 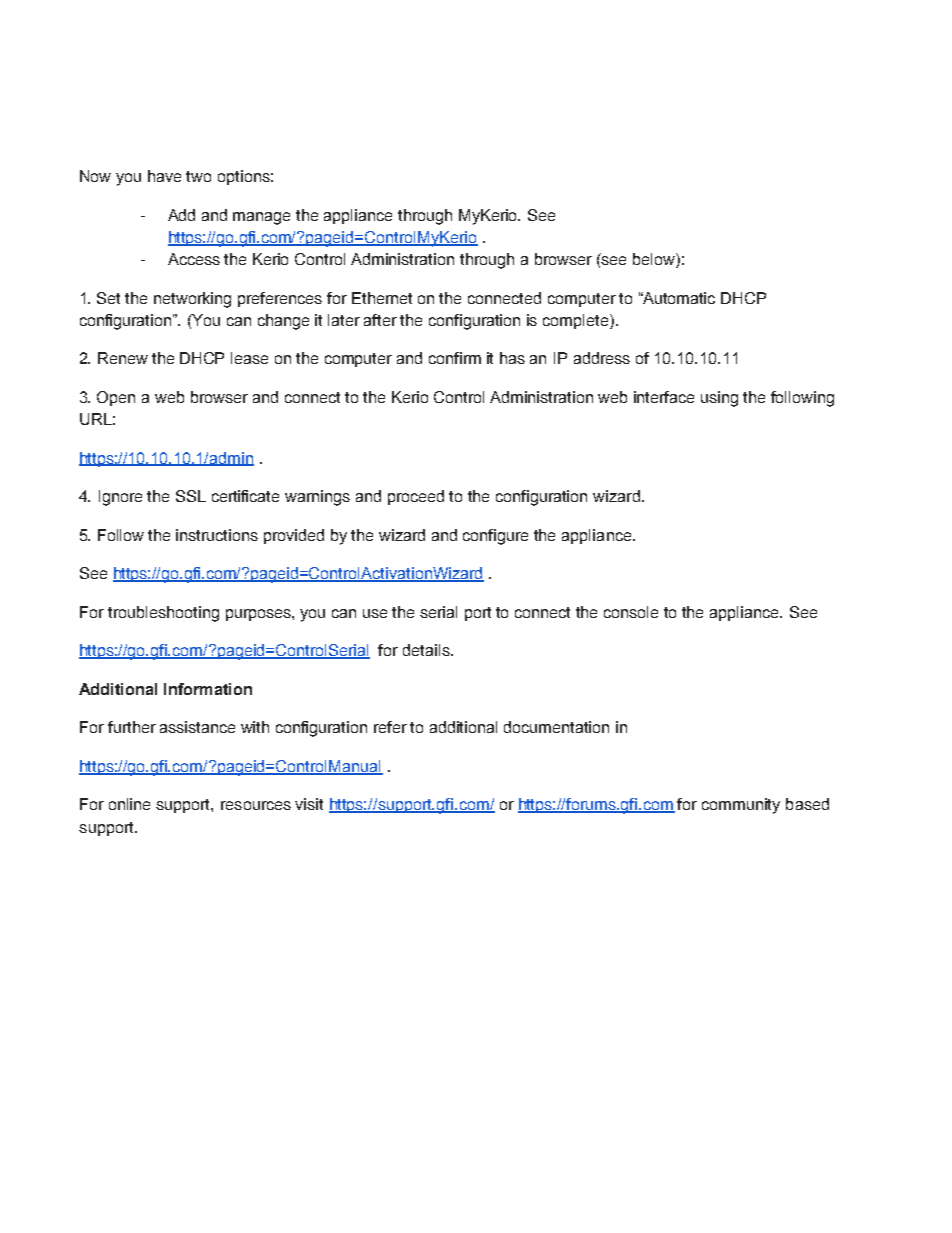 I want to click on community, so click(x=741, y=806).
